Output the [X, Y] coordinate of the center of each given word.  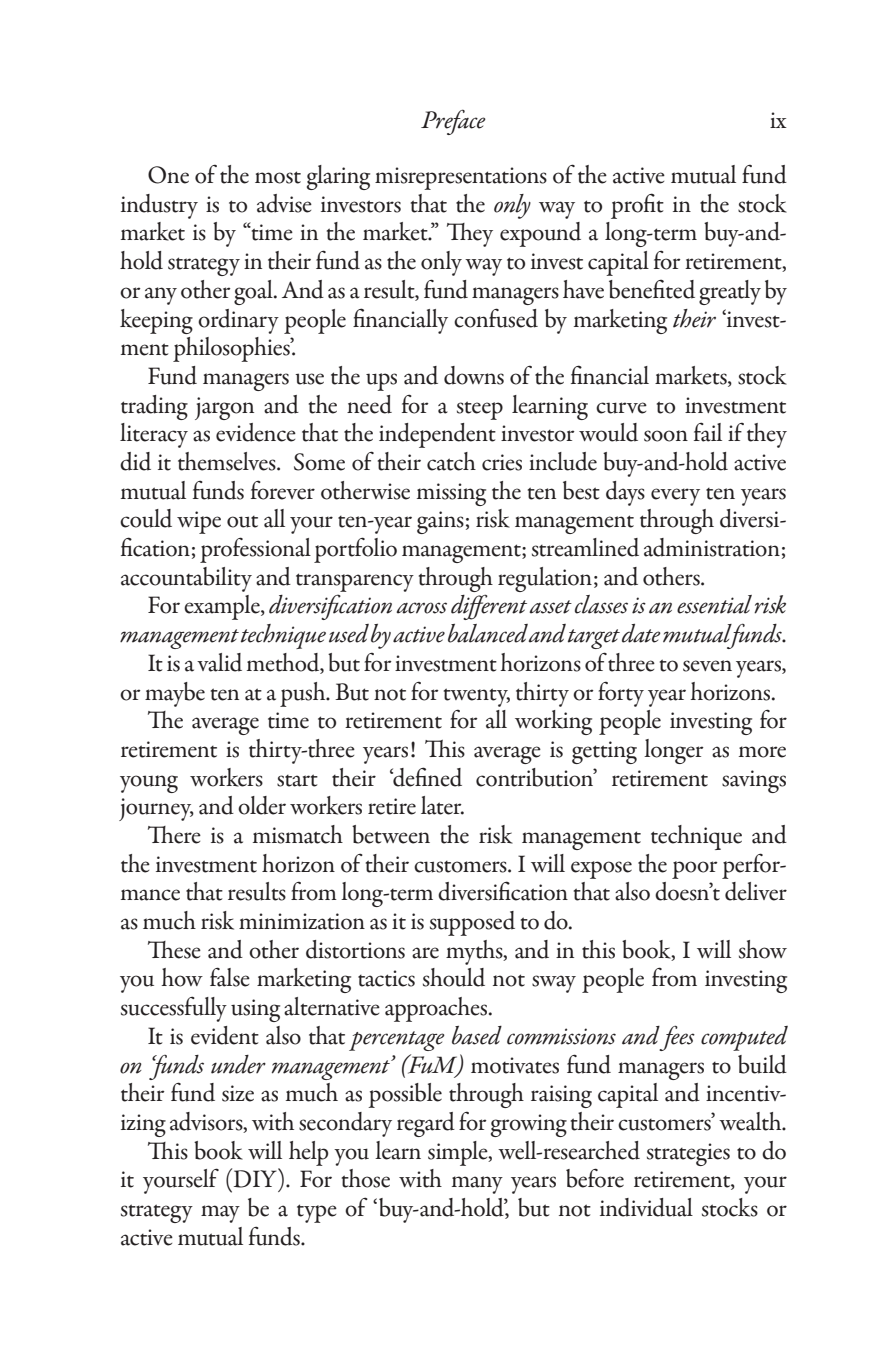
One [168, 175]
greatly [730, 292]
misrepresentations [461, 178]
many [477, 1185]
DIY [255, 1178]
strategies [688, 1154]
